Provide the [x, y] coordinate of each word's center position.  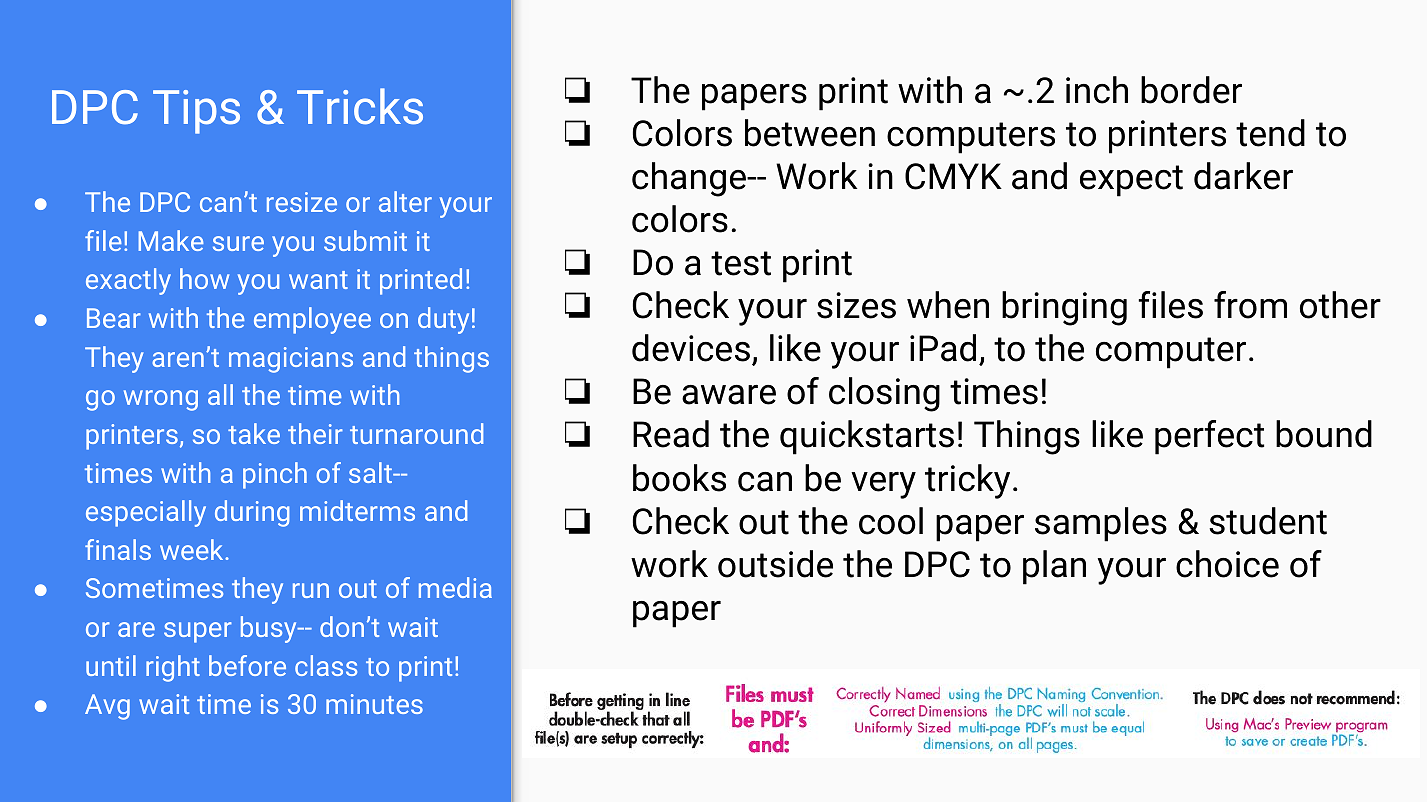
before [247, 665]
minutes [374, 704]
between [810, 133]
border [1191, 90]
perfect [1209, 437]
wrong [161, 400]
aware [729, 395]
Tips [196, 112]
